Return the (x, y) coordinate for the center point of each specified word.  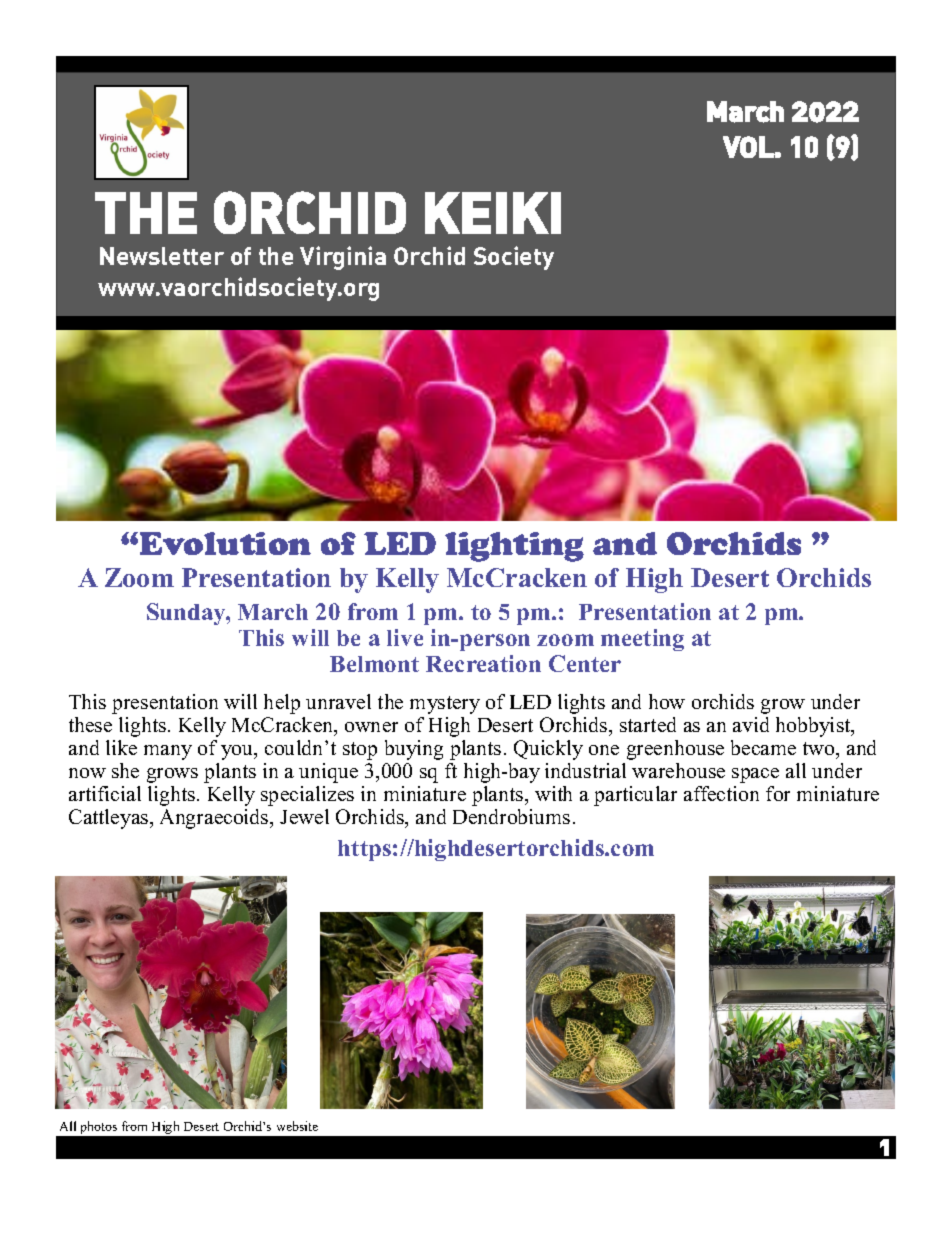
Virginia (343, 258)
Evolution (225, 543)
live (405, 637)
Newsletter (162, 256)
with (553, 793)
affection (721, 793)
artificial (105, 793)
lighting (514, 547)
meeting (642, 640)
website (297, 1126)
